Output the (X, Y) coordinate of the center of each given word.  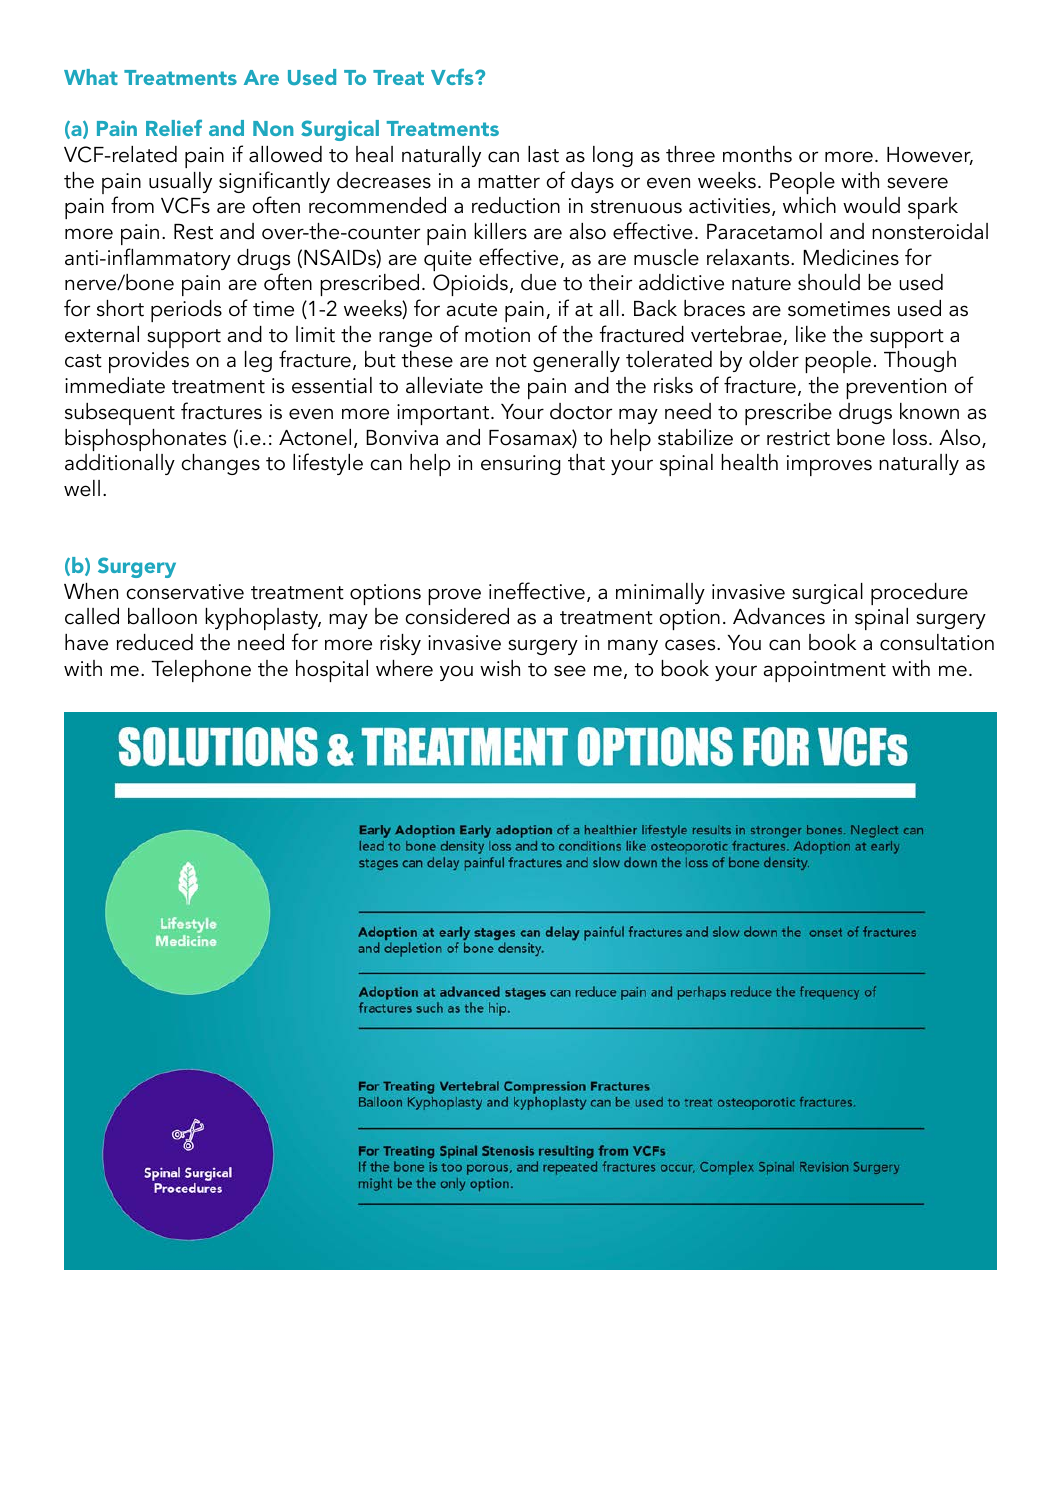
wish (500, 668)
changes (221, 464)
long (613, 156)
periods (186, 311)
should (829, 282)
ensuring (520, 465)
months (757, 154)
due (538, 282)
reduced (155, 642)
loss (910, 437)
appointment (825, 671)
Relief (174, 127)
